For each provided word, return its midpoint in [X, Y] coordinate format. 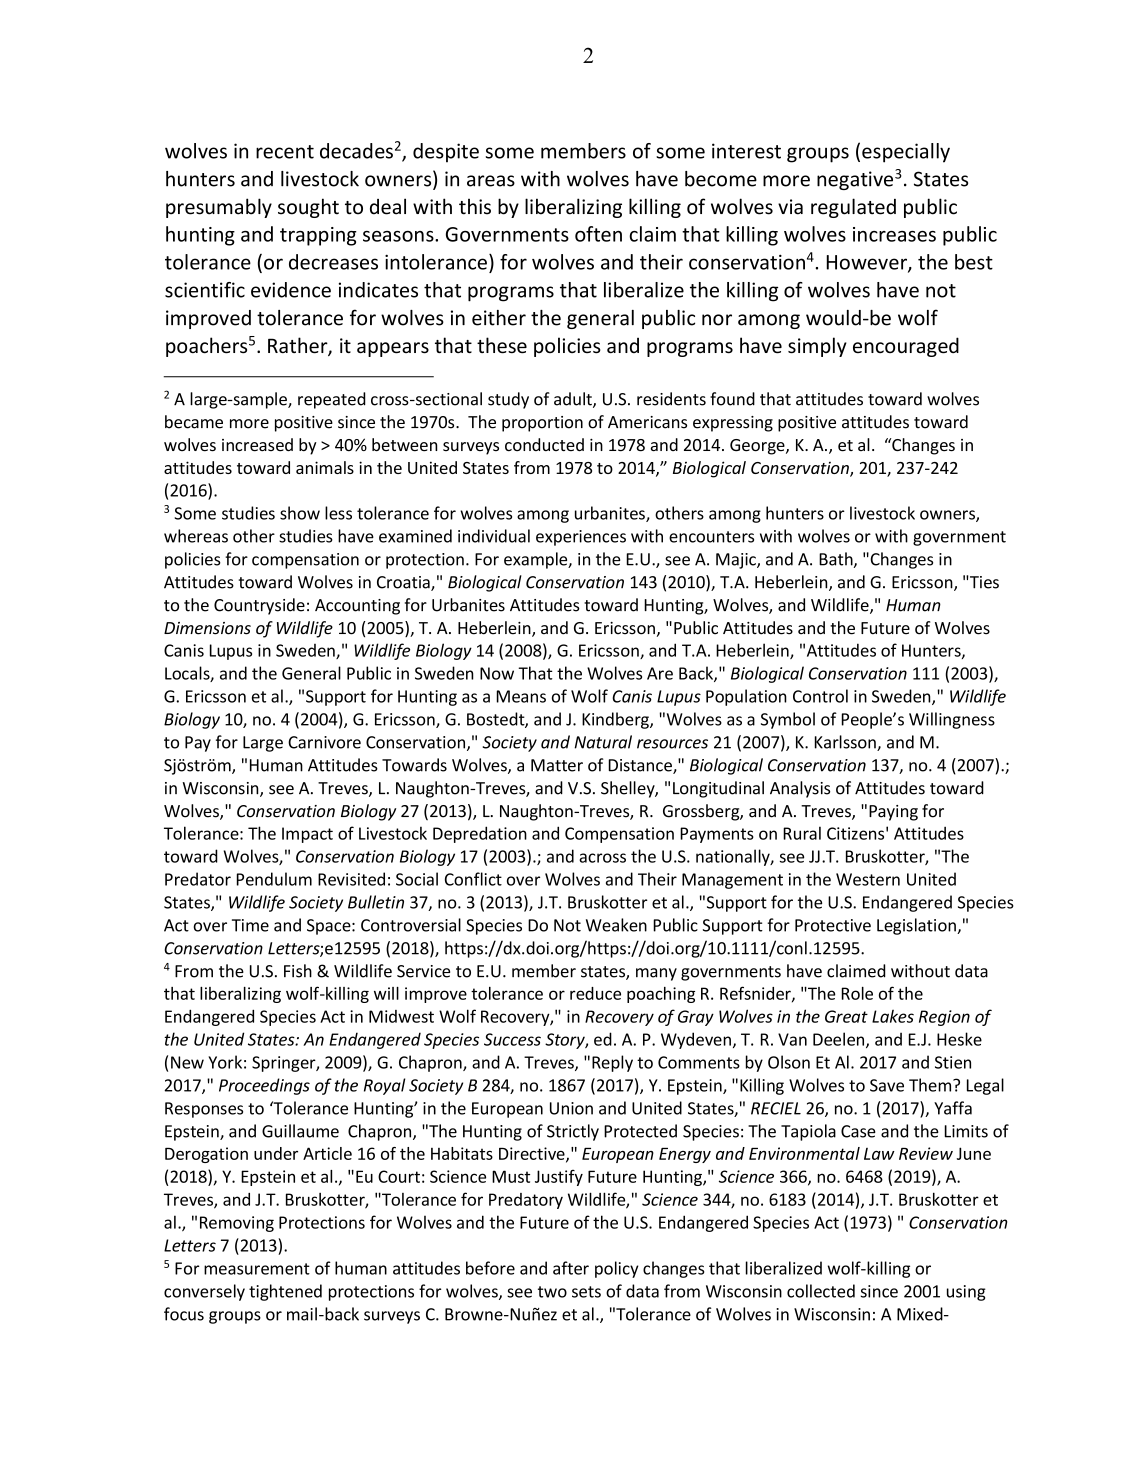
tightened [285, 1292]
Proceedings [264, 1086]
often [598, 234]
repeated [332, 400]
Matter [557, 765]
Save [887, 1085]
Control [820, 696]
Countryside [259, 606]
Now [497, 673]
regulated [853, 208]
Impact [307, 835]
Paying [893, 813]
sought [308, 208]
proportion [542, 424]
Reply [612, 1063]
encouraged [906, 347]
